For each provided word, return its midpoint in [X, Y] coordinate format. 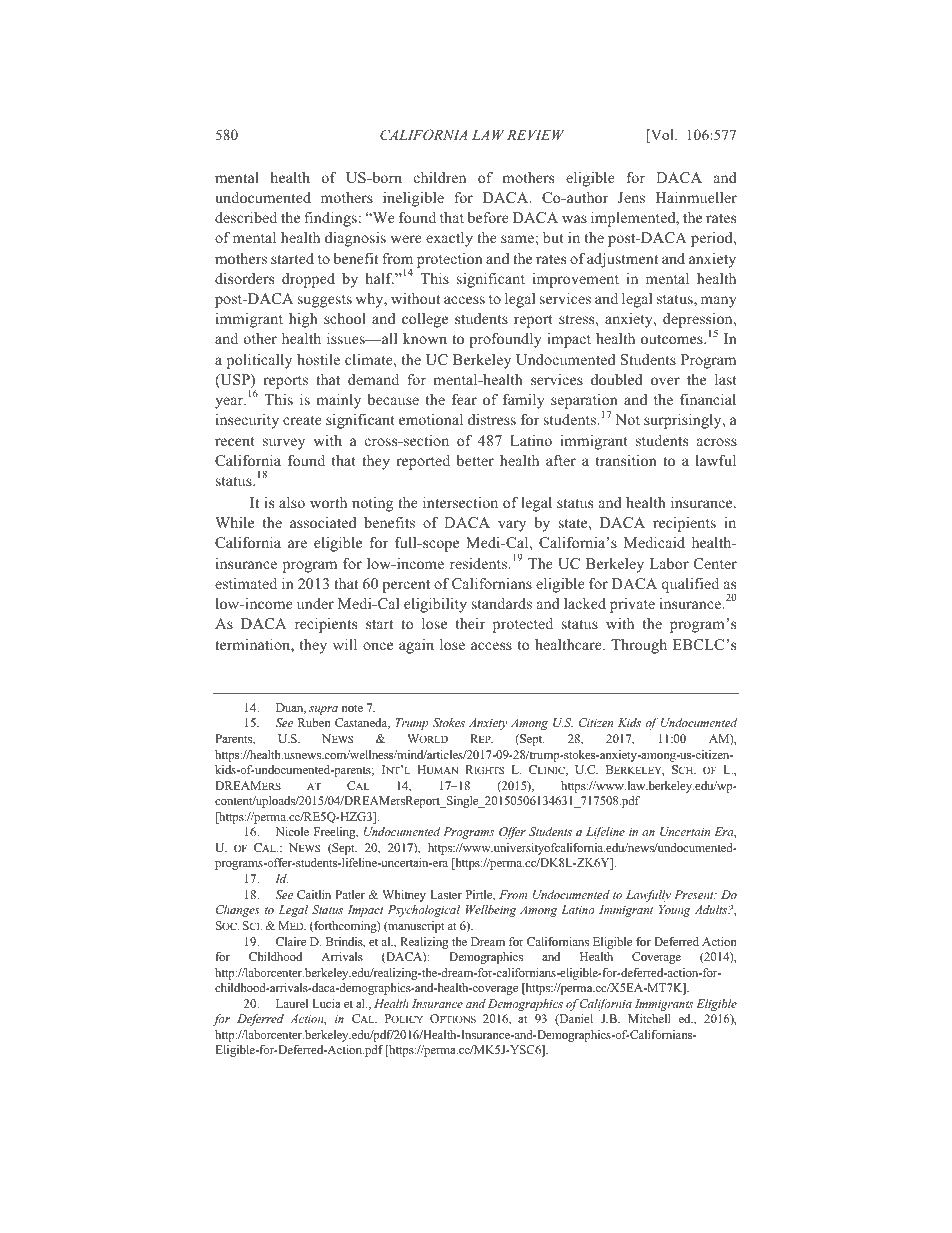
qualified [690, 585]
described [246, 217]
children [440, 177]
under [315, 603]
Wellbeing [491, 911]
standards [502, 603]
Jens [631, 198]
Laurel [292, 1003]
